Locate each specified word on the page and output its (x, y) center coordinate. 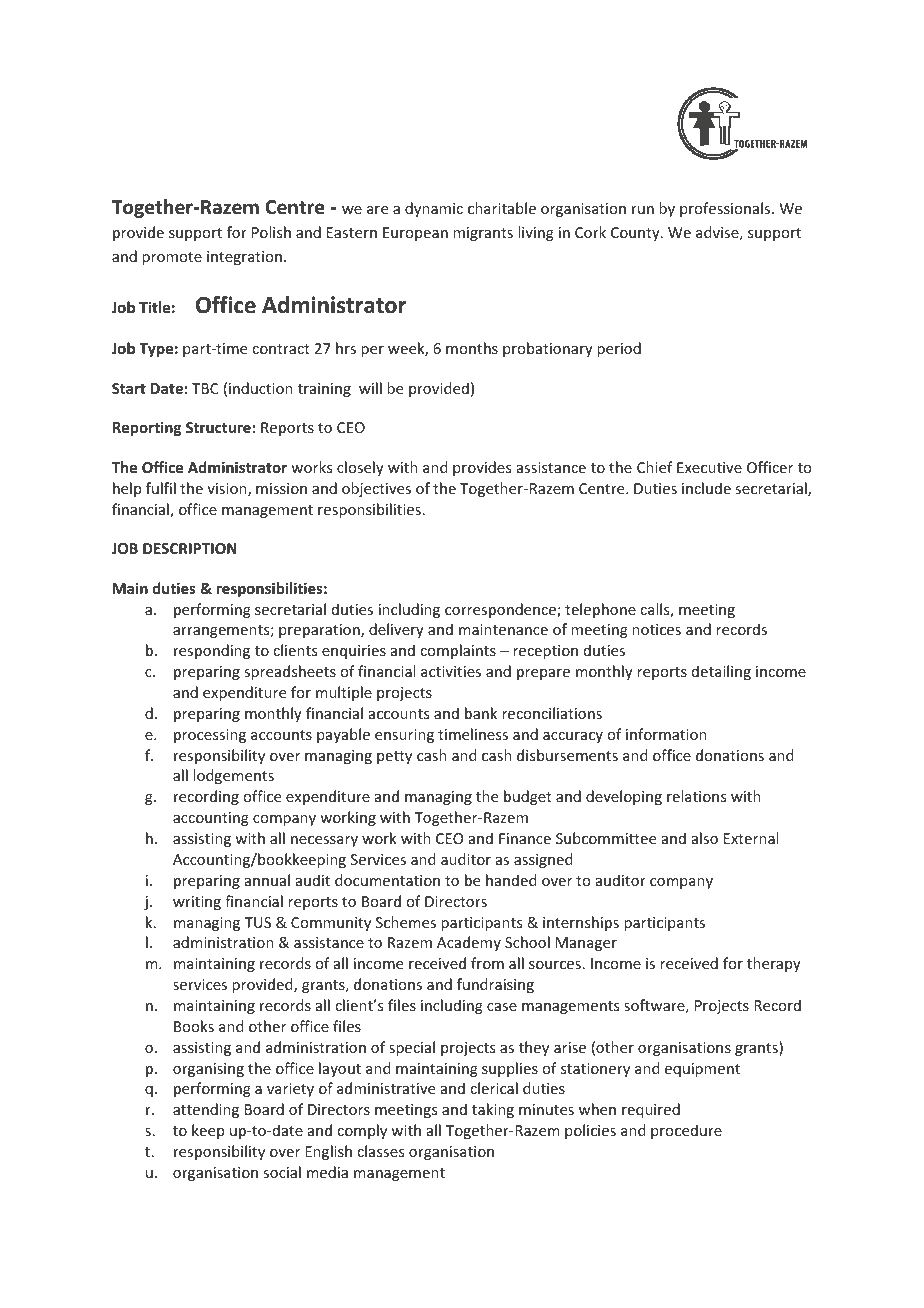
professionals (726, 209)
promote (172, 260)
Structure (218, 427)
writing (197, 903)
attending (206, 1110)
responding (212, 651)
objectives (376, 489)
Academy (469, 943)
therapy (774, 964)
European (415, 234)
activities (451, 671)
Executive (709, 467)
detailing (721, 672)
